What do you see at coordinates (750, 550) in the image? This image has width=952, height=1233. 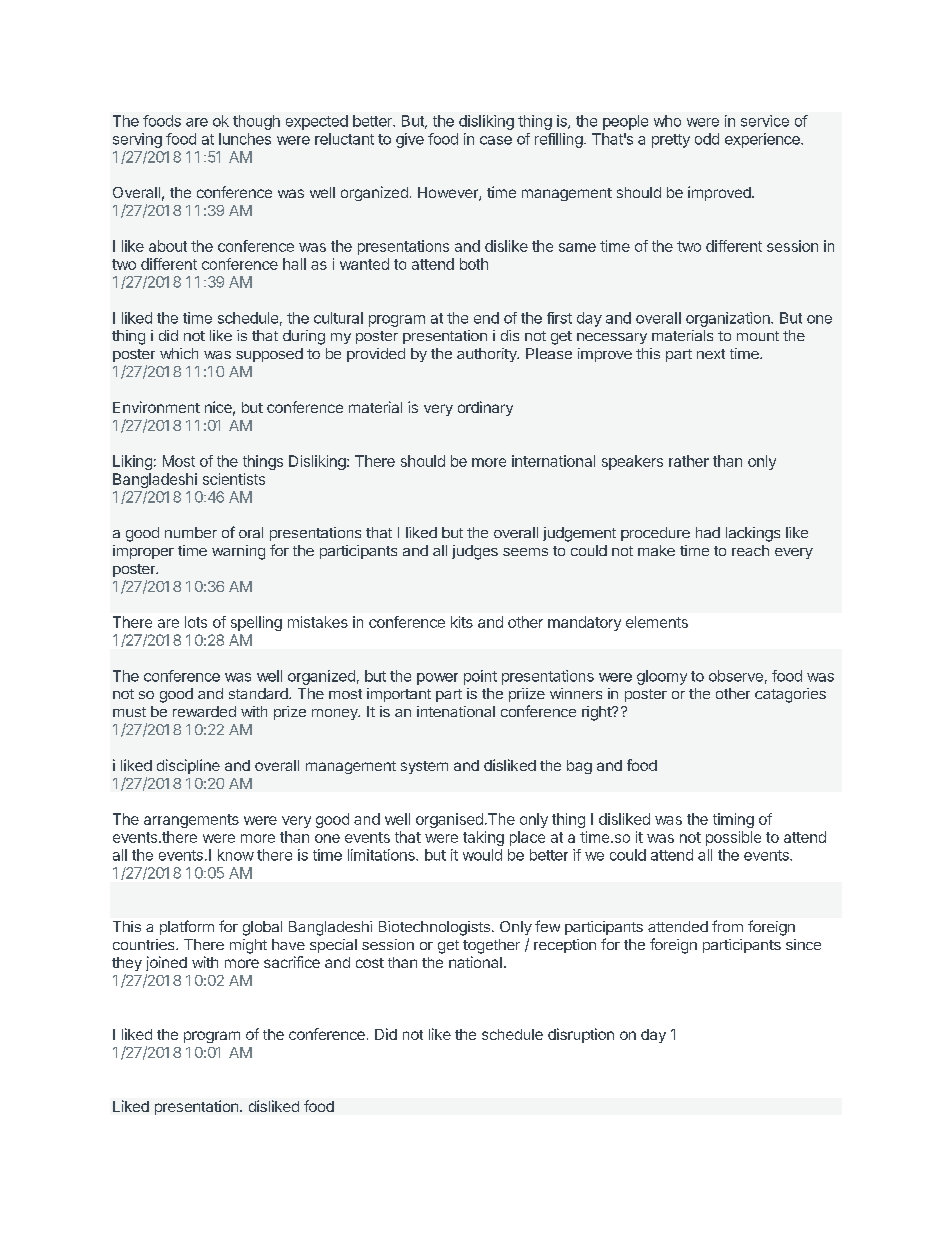 I see `reach` at bounding box center [750, 550].
